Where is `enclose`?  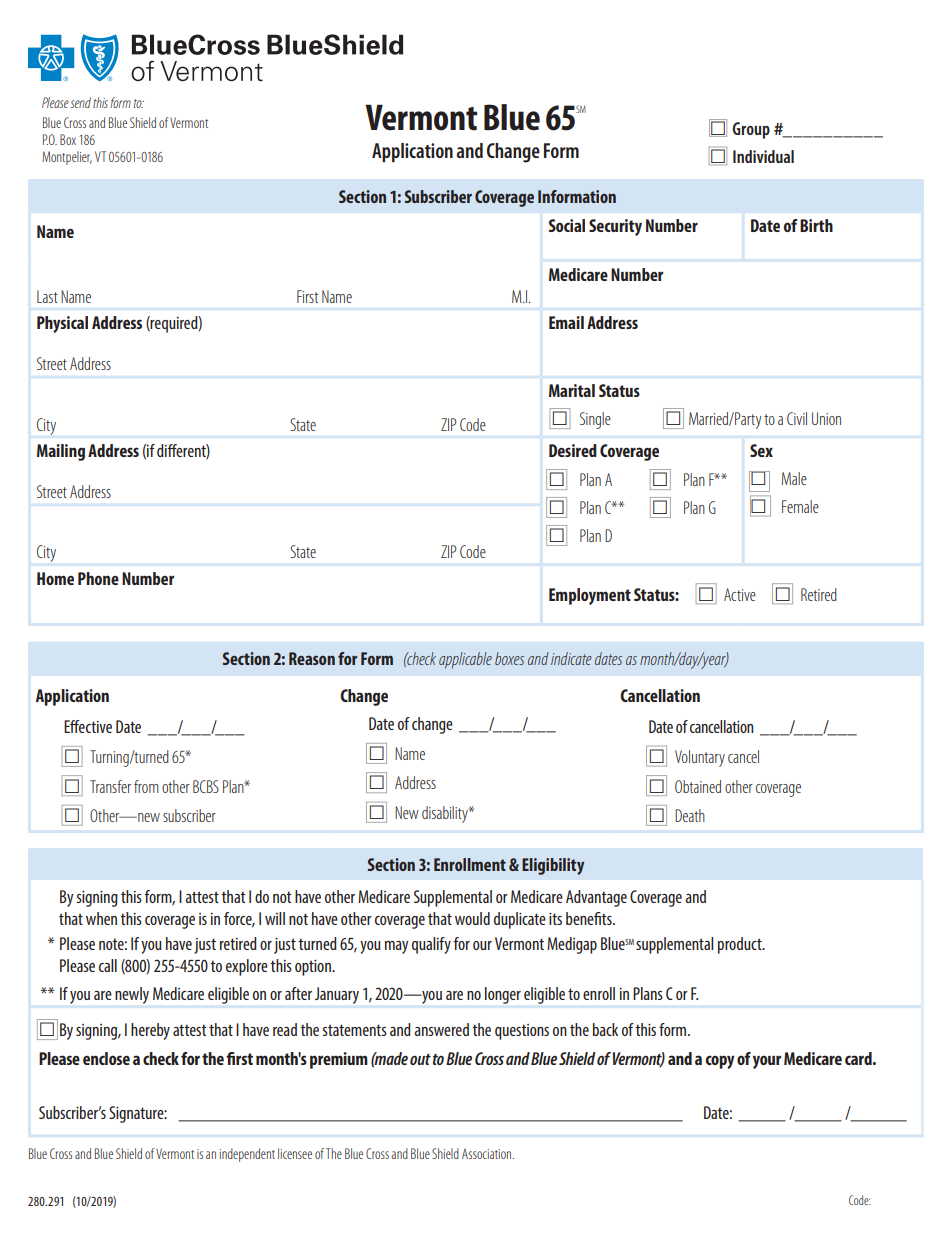
enclose is located at coordinates (106, 1058).
